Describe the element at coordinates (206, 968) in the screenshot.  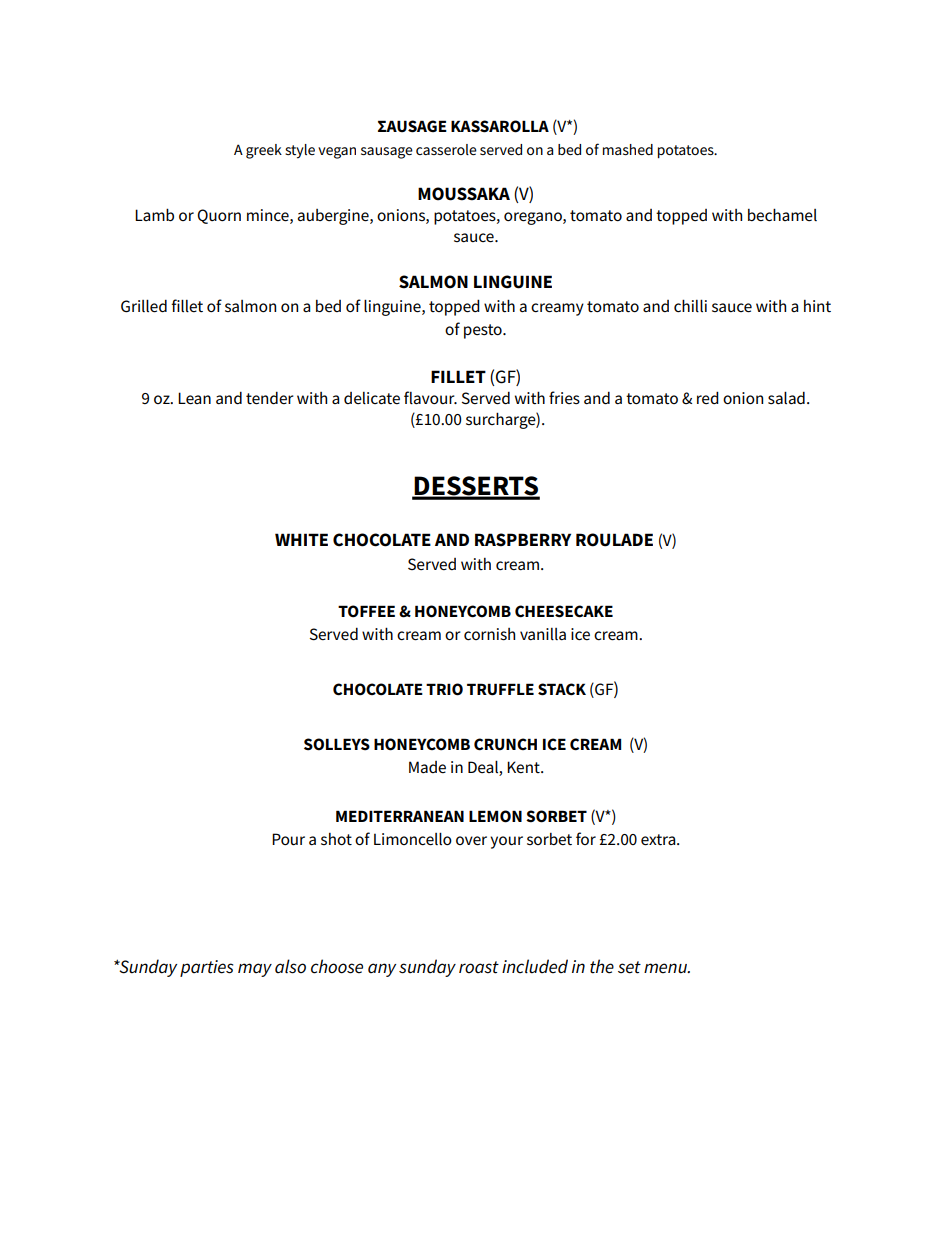
I see `parties` at that location.
